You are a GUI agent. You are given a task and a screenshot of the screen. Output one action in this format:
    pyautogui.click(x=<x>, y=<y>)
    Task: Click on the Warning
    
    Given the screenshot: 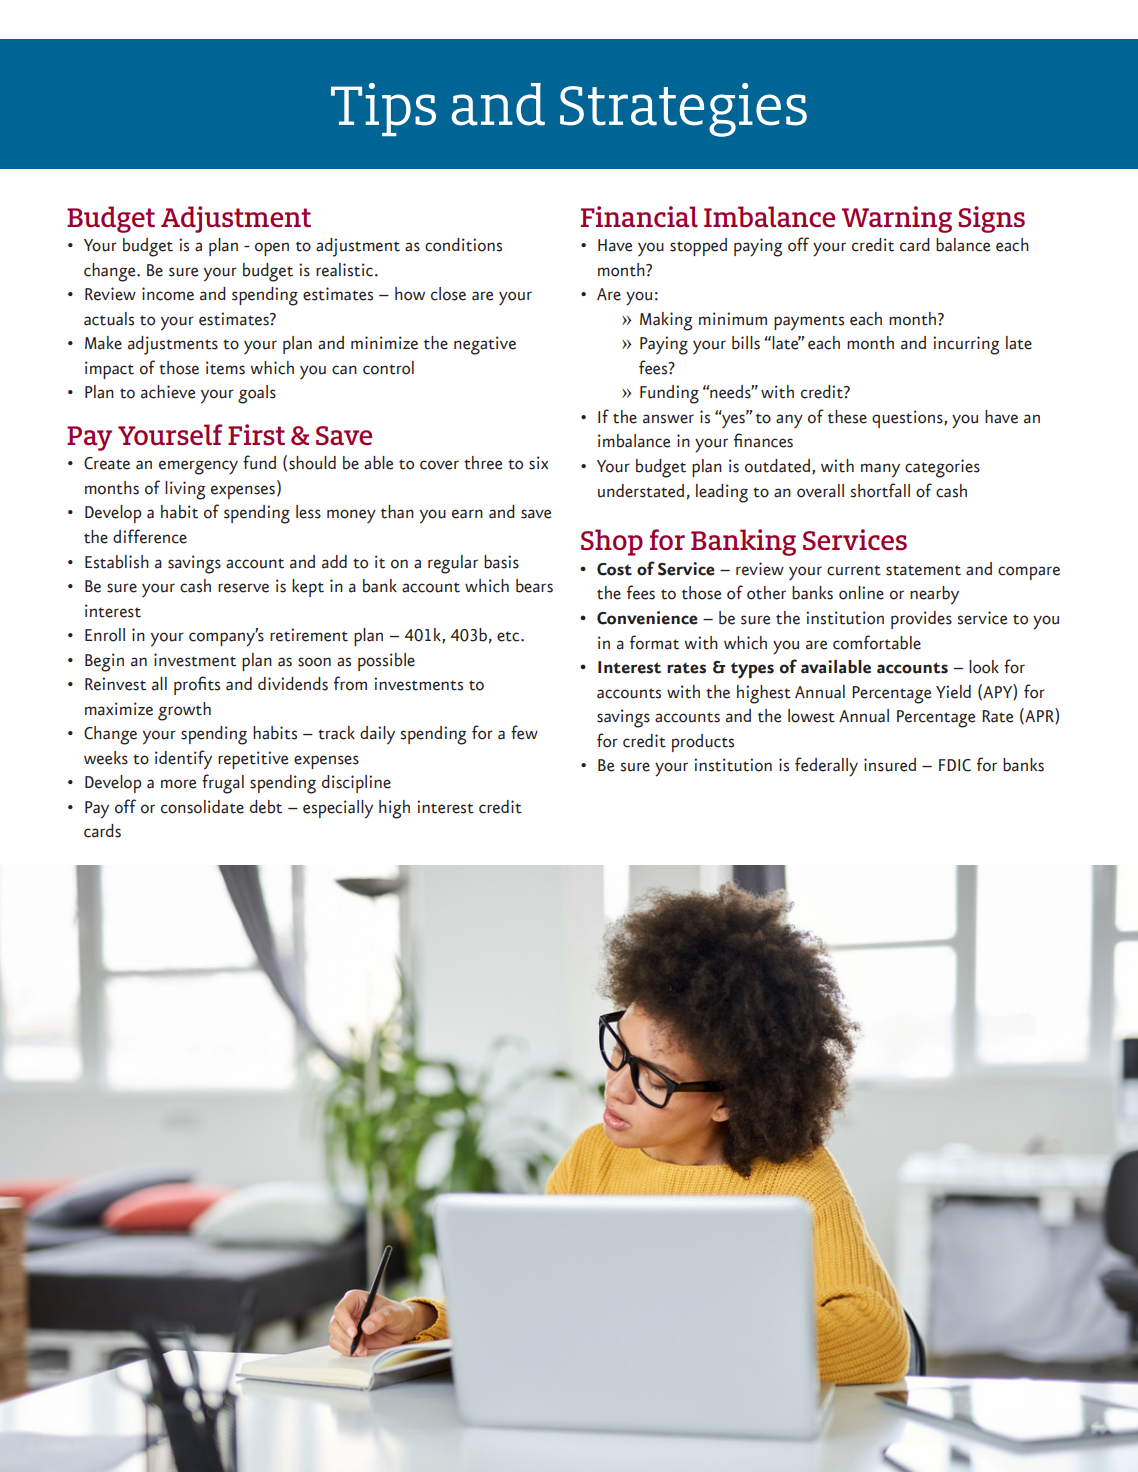 What is the action you would take?
    pyautogui.click(x=897, y=219)
